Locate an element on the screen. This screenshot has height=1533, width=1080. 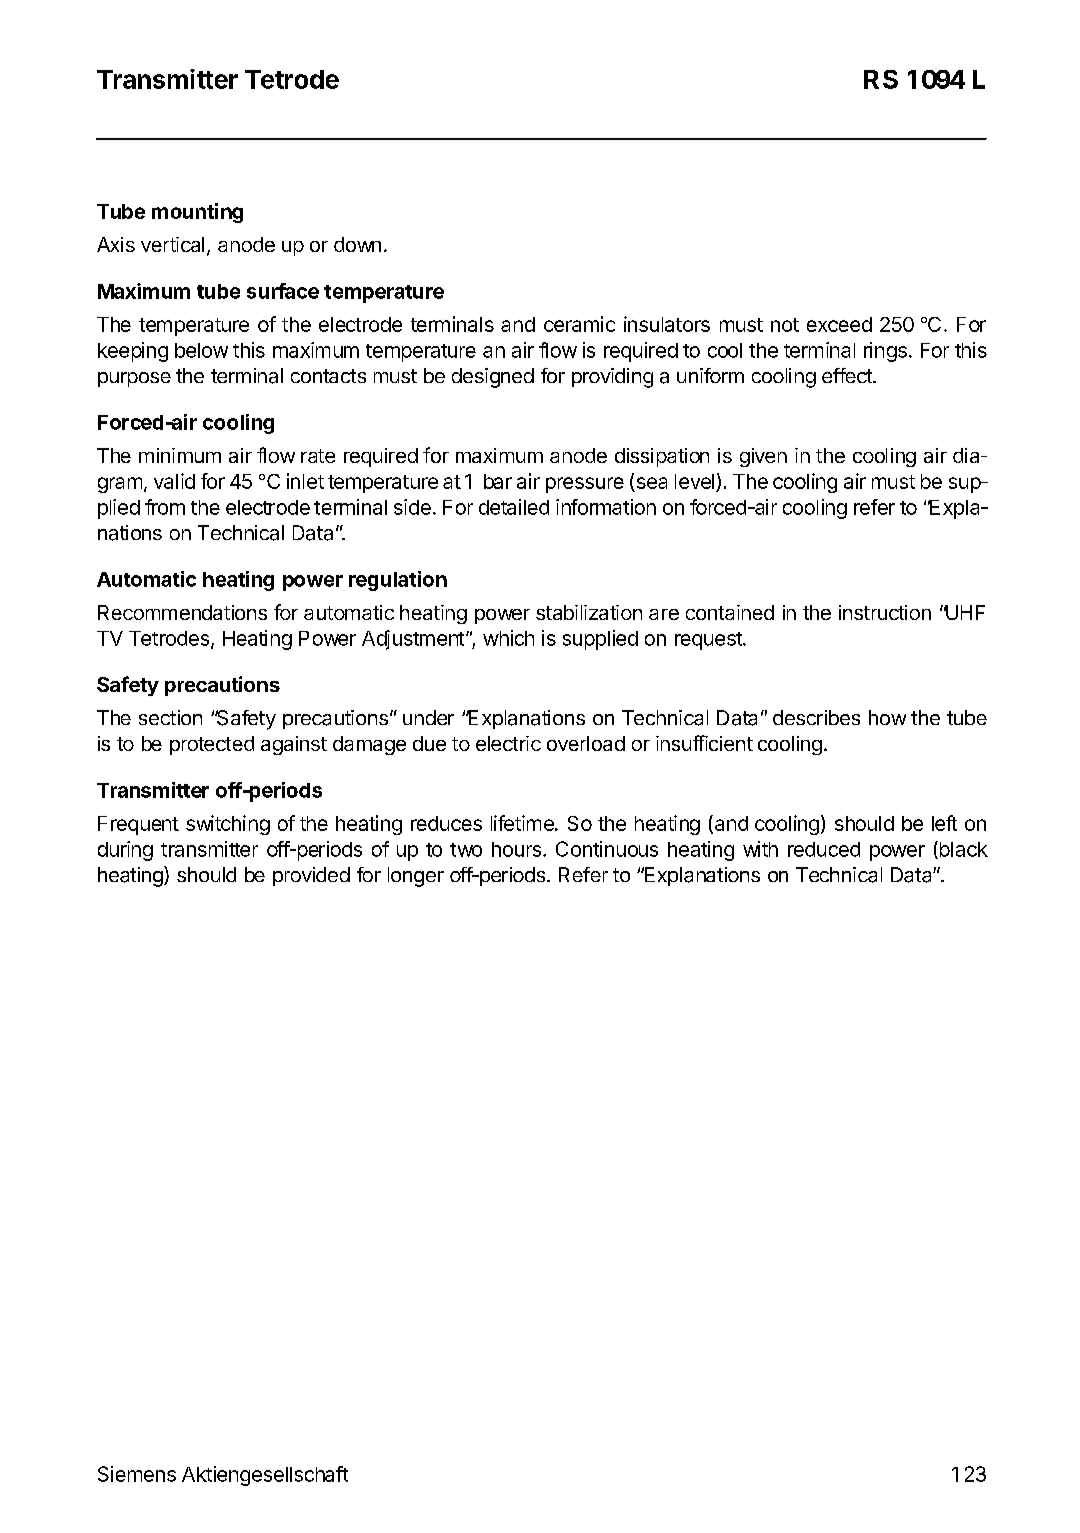
longer is located at coordinates (416, 877).
